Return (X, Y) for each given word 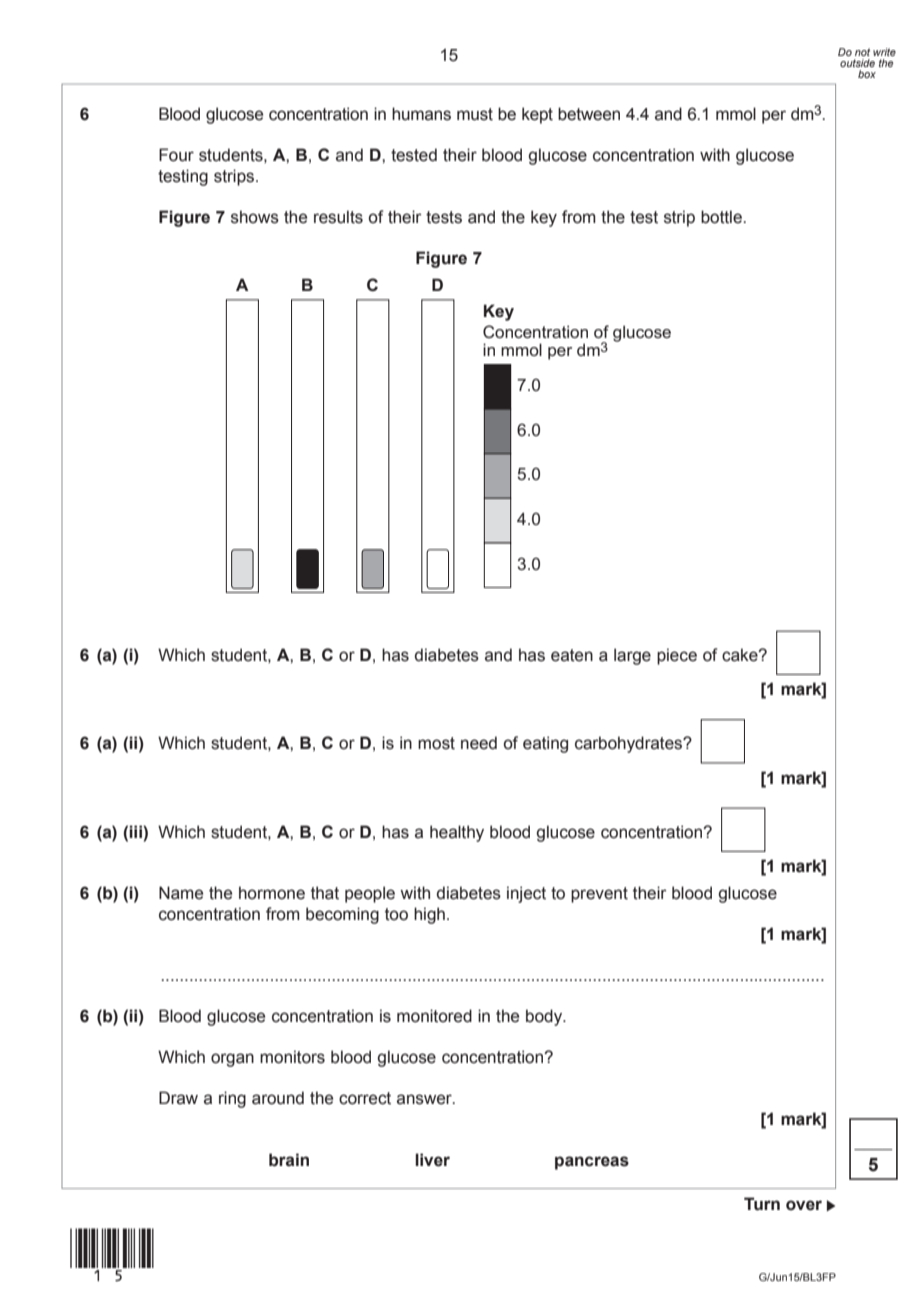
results (338, 217)
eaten (572, 655)
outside (857, 63)
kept (537, 115)
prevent (599, 895)
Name (181, 893)
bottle (722, 217)
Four (176, 155)
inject (526, 894)
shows (255, 217)
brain (289, 1160)
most (436, 743)
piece (677, 656)
